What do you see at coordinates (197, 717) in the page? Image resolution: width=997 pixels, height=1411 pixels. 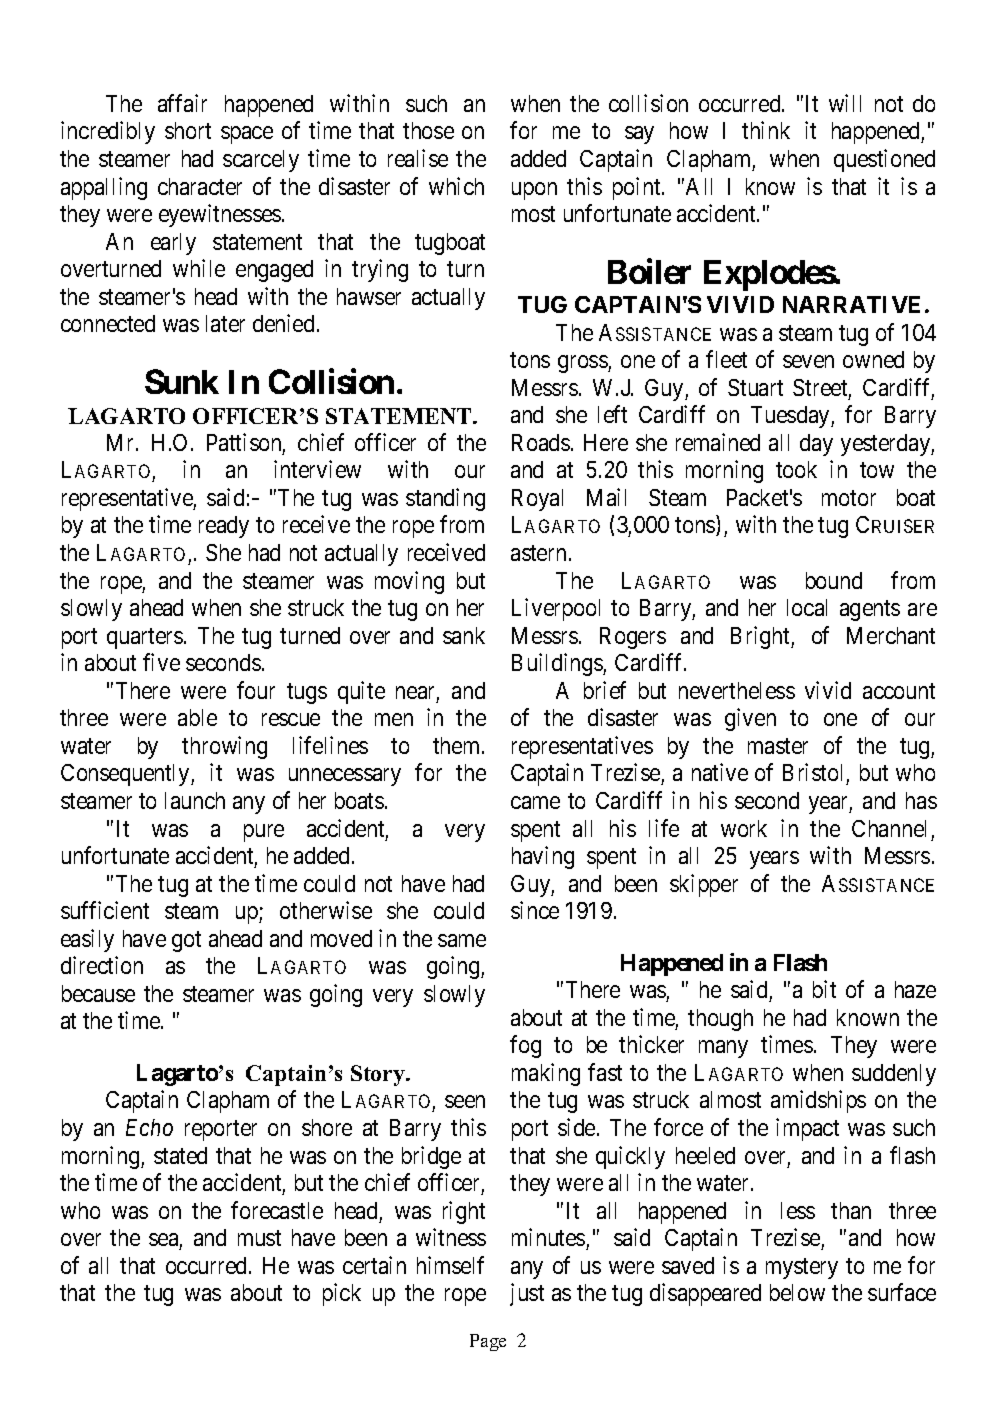 I see `able` at bounding box center [197, 717].
